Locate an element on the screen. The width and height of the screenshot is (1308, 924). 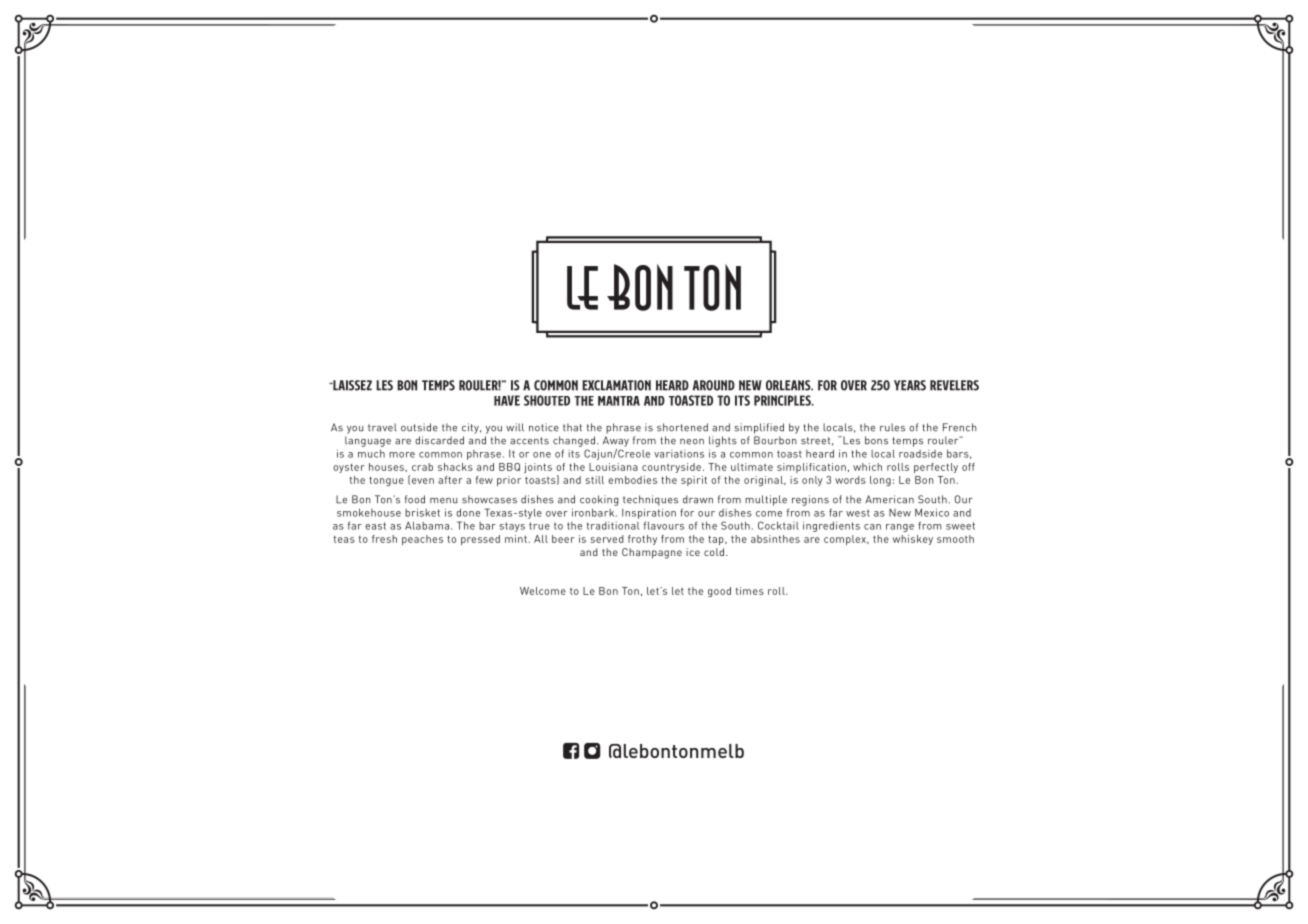
embodies is located at coordinates (632, 480).
